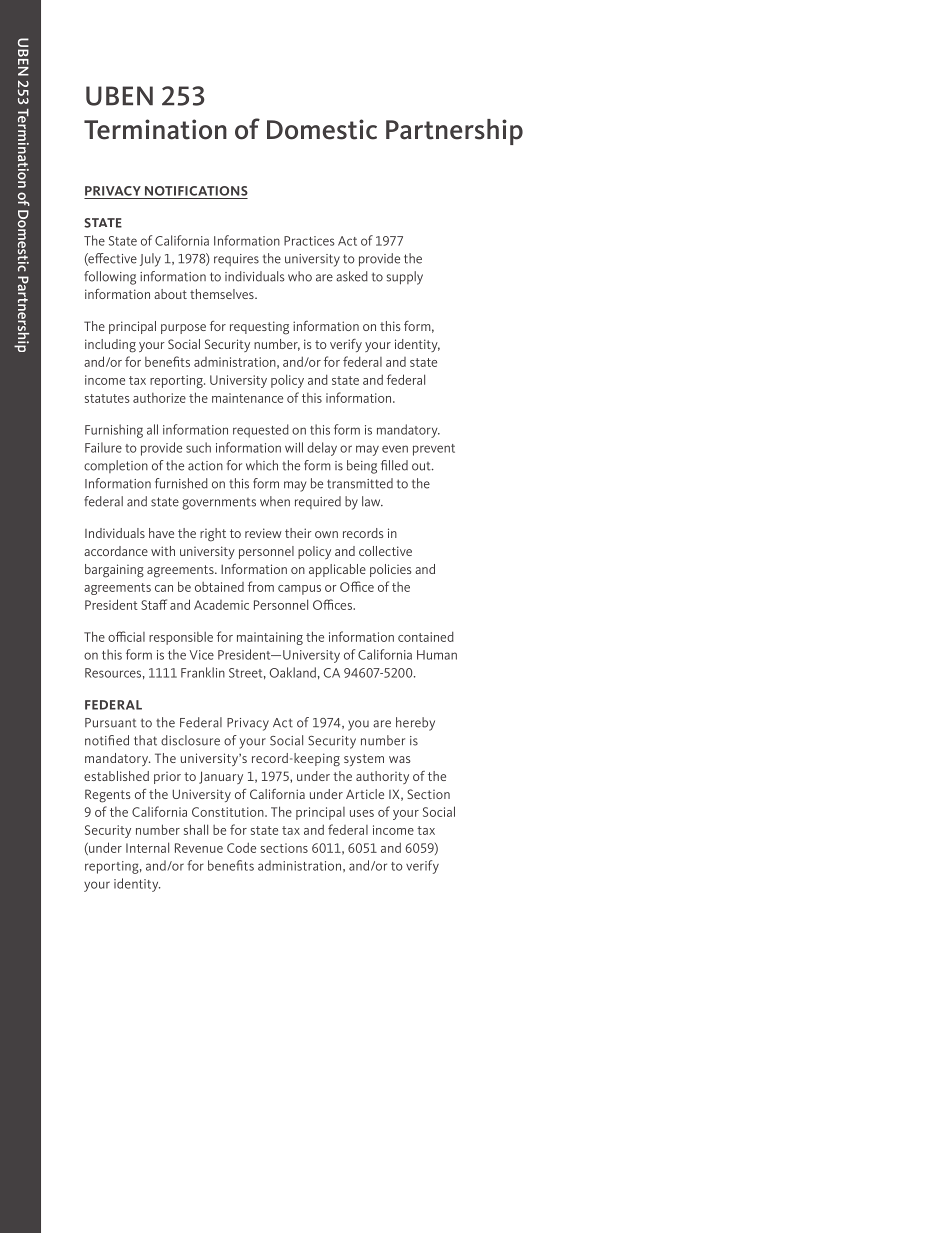 Image resolution: width=952 pixels, height=1233 pixels. Describe the element at coordinates (241, 847) in the document. I see `Code` at that location.
